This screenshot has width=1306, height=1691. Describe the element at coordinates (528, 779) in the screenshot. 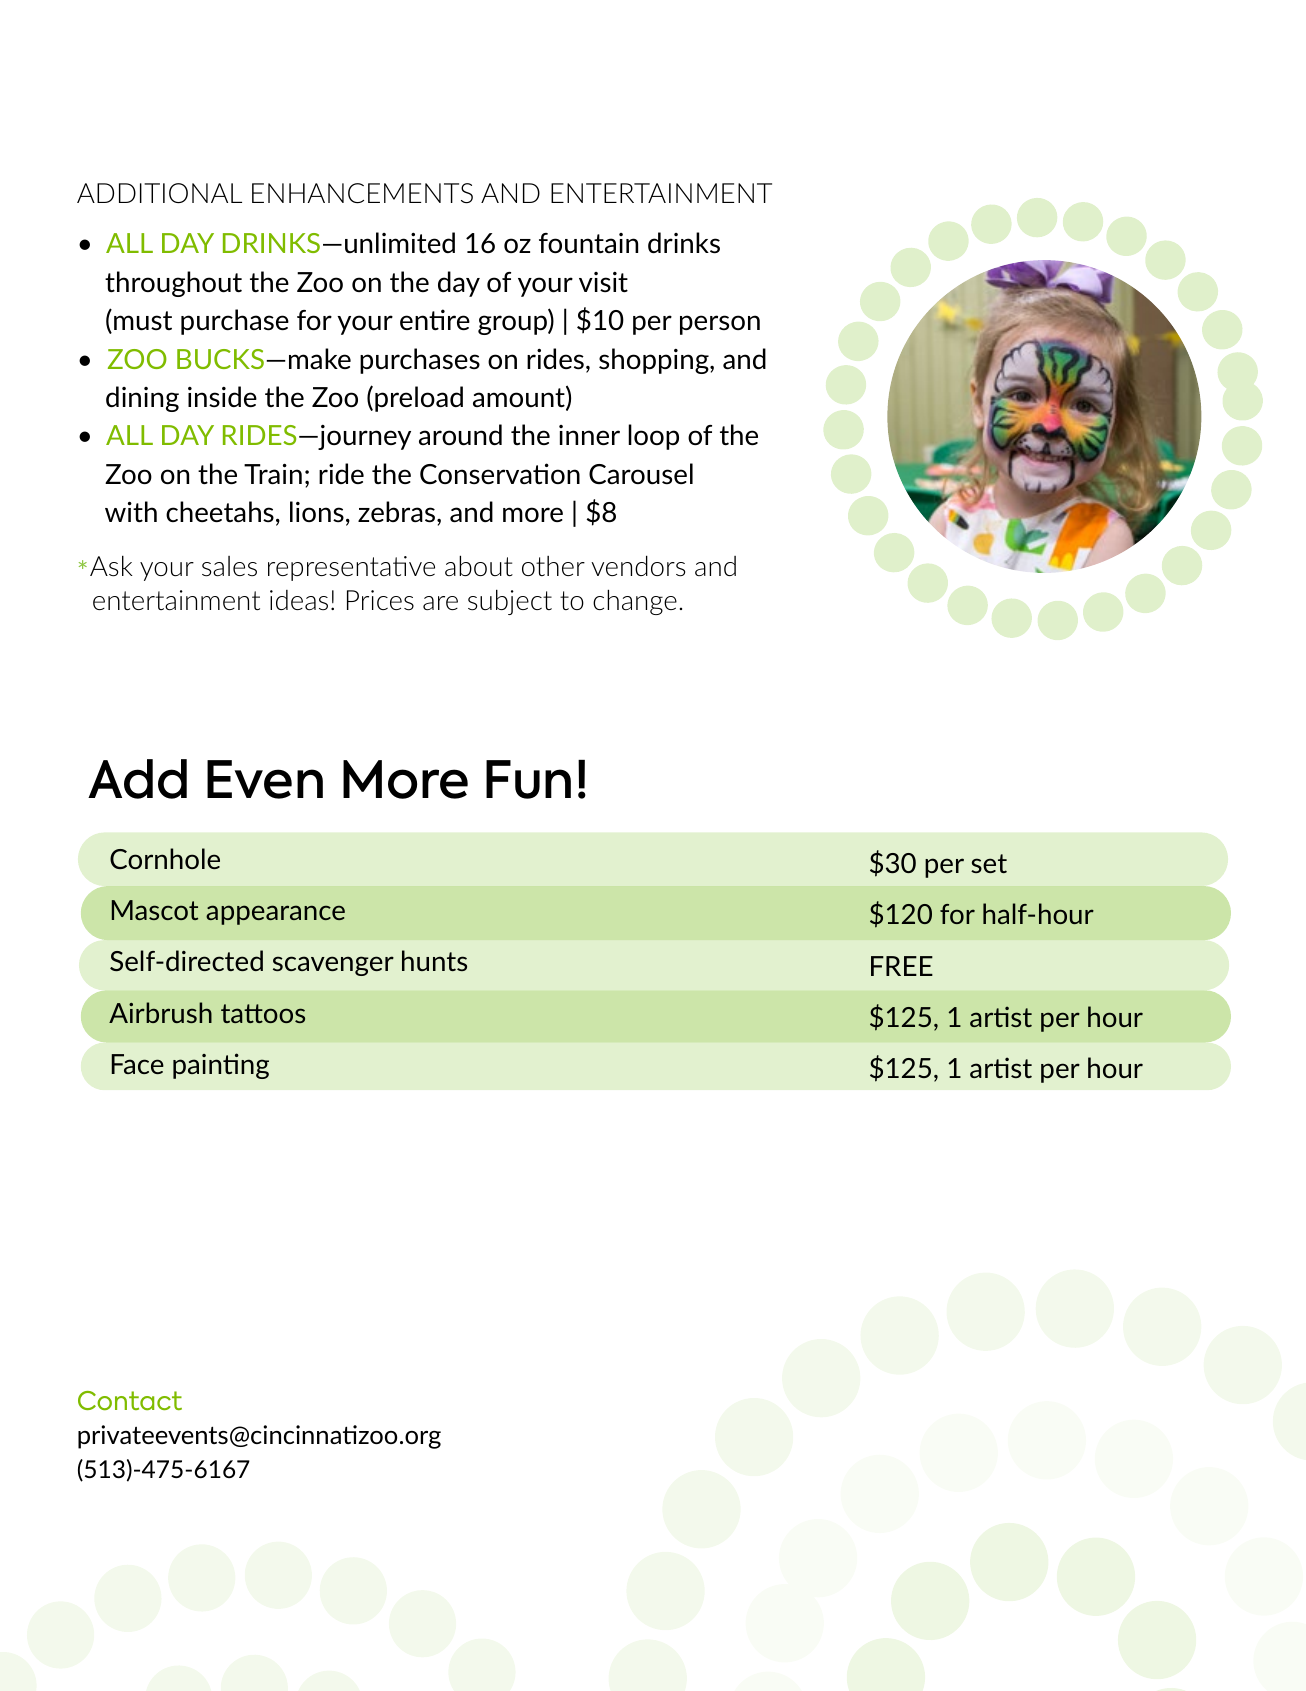

I see `Fun` at that location.
